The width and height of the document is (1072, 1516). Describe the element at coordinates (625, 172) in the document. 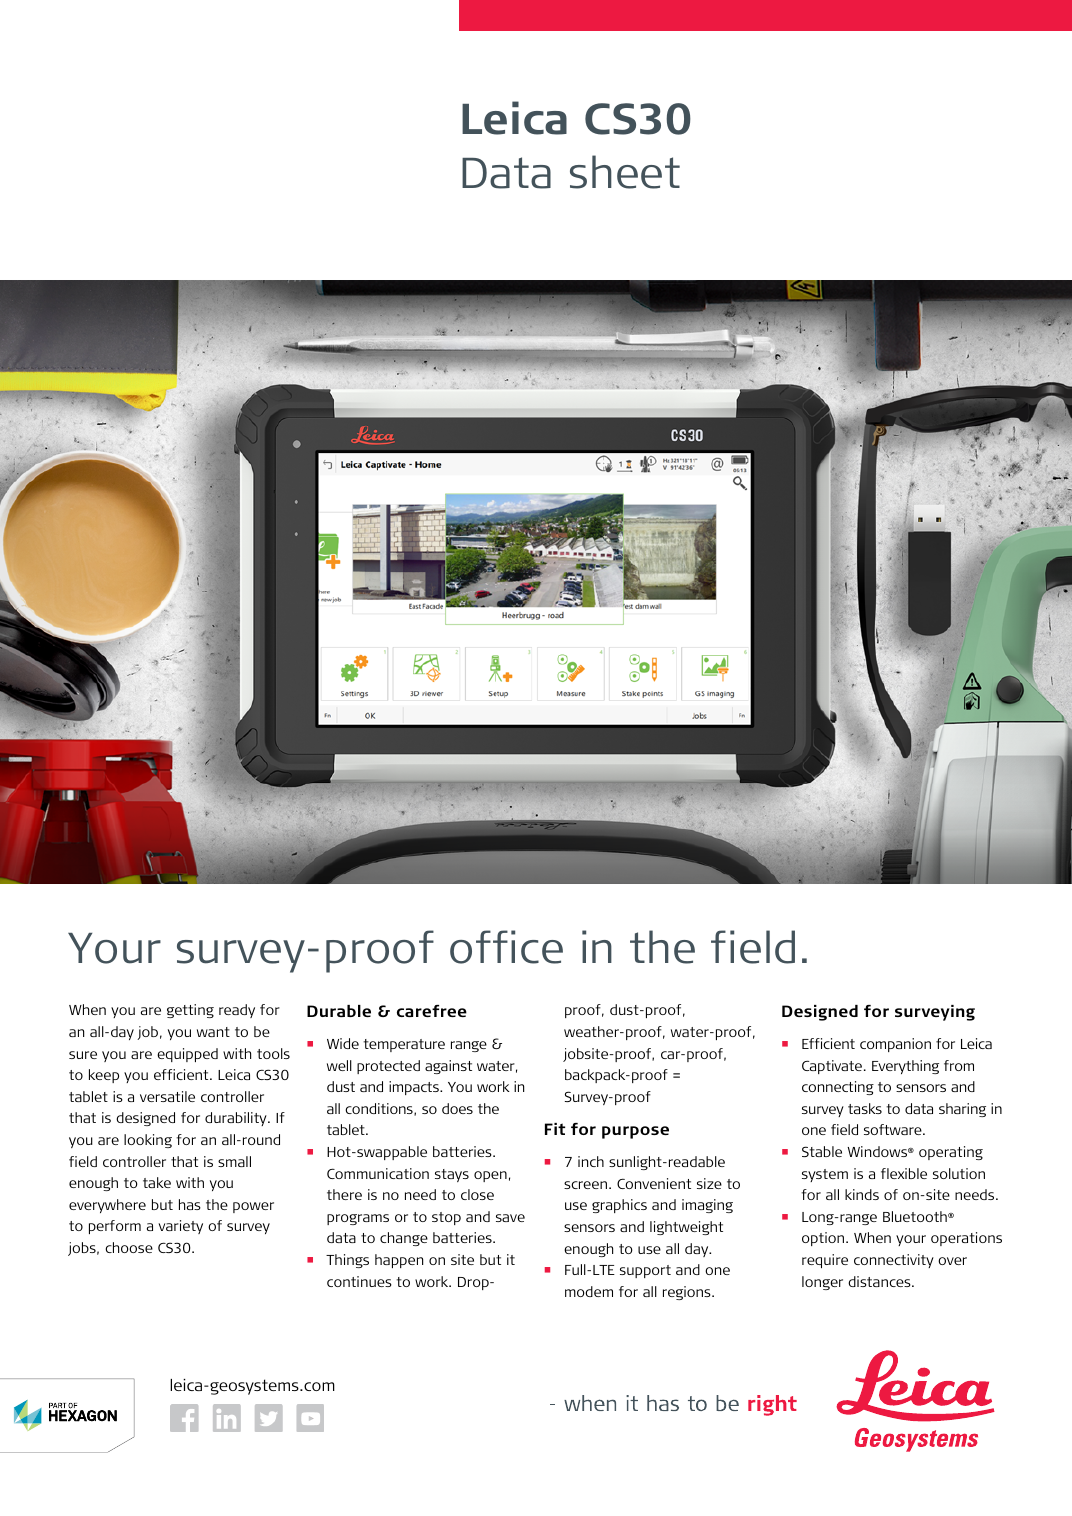

I see `sheet` at that location.
